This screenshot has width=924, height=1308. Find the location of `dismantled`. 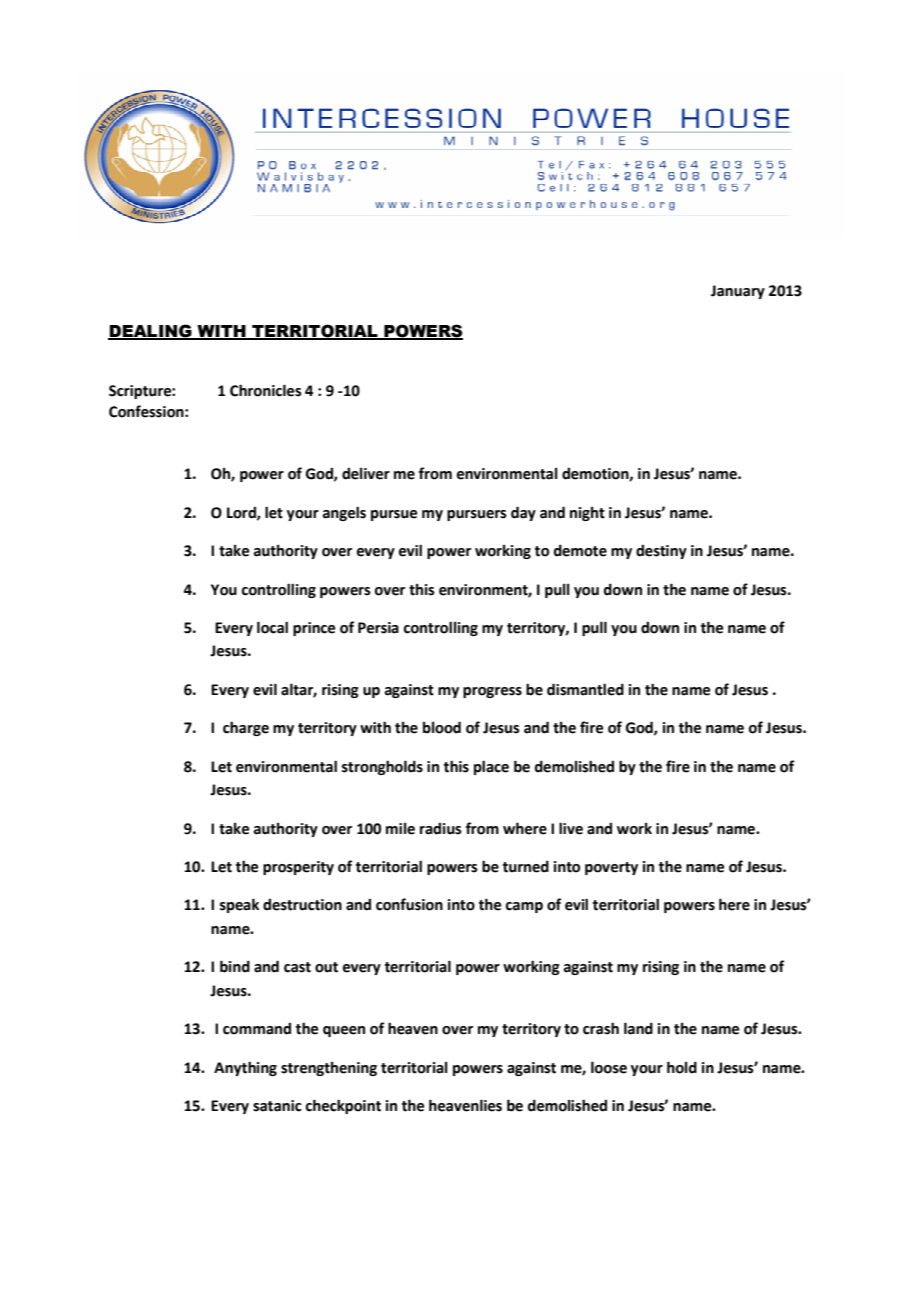

dismantled is located at coordinates (585, 689).
